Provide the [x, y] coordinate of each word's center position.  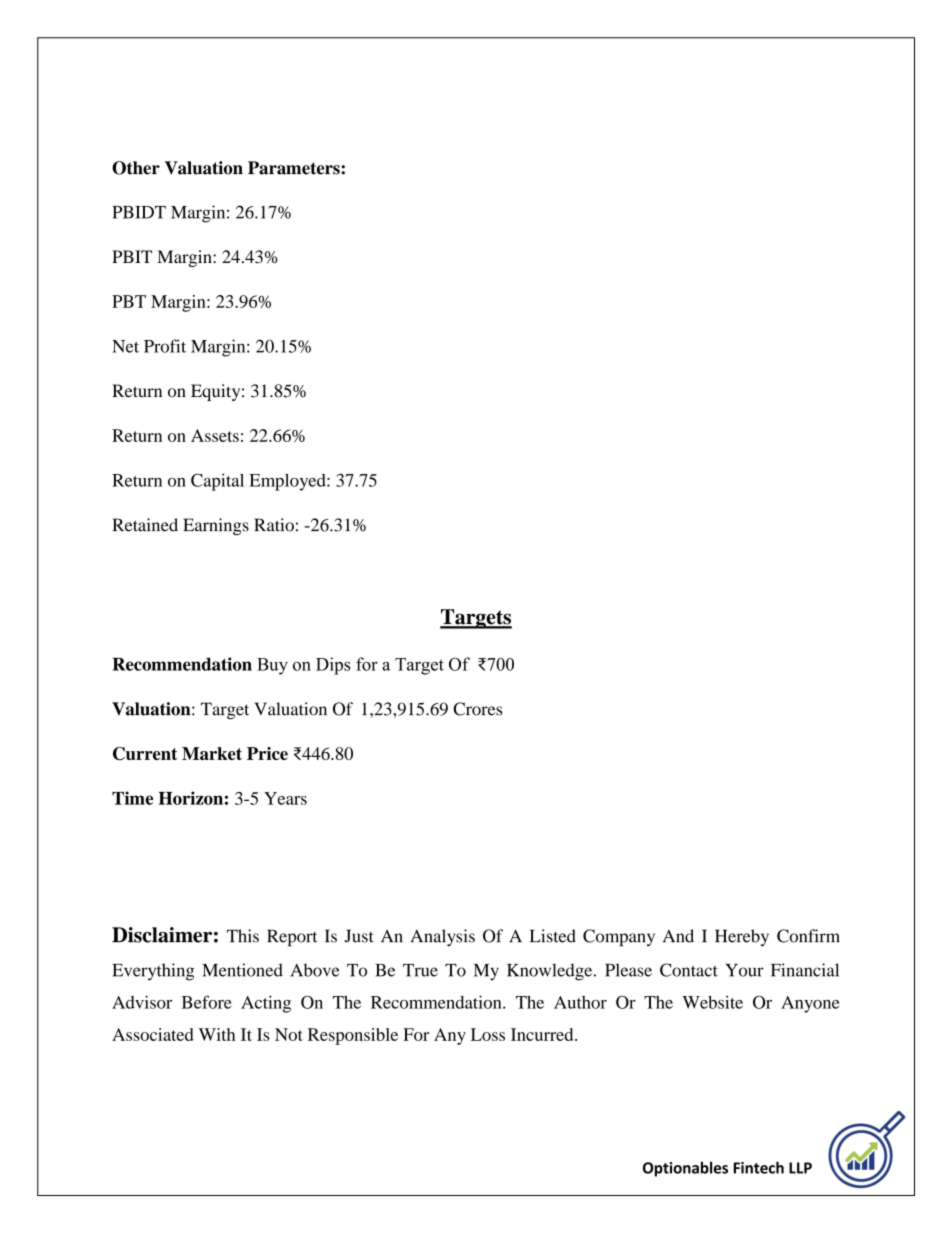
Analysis [443, 937]
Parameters [295, 168]
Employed [288, 482]
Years [285, 798]
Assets [215, 435]
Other [136, 168]
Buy [272, 666]
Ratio [274, 525]
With [217, 1034]
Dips [333, 666]
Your [744, 970]
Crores [477, 709]
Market [212, 753]
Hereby [742, 937]
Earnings [216, 526]
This [243, 936]
